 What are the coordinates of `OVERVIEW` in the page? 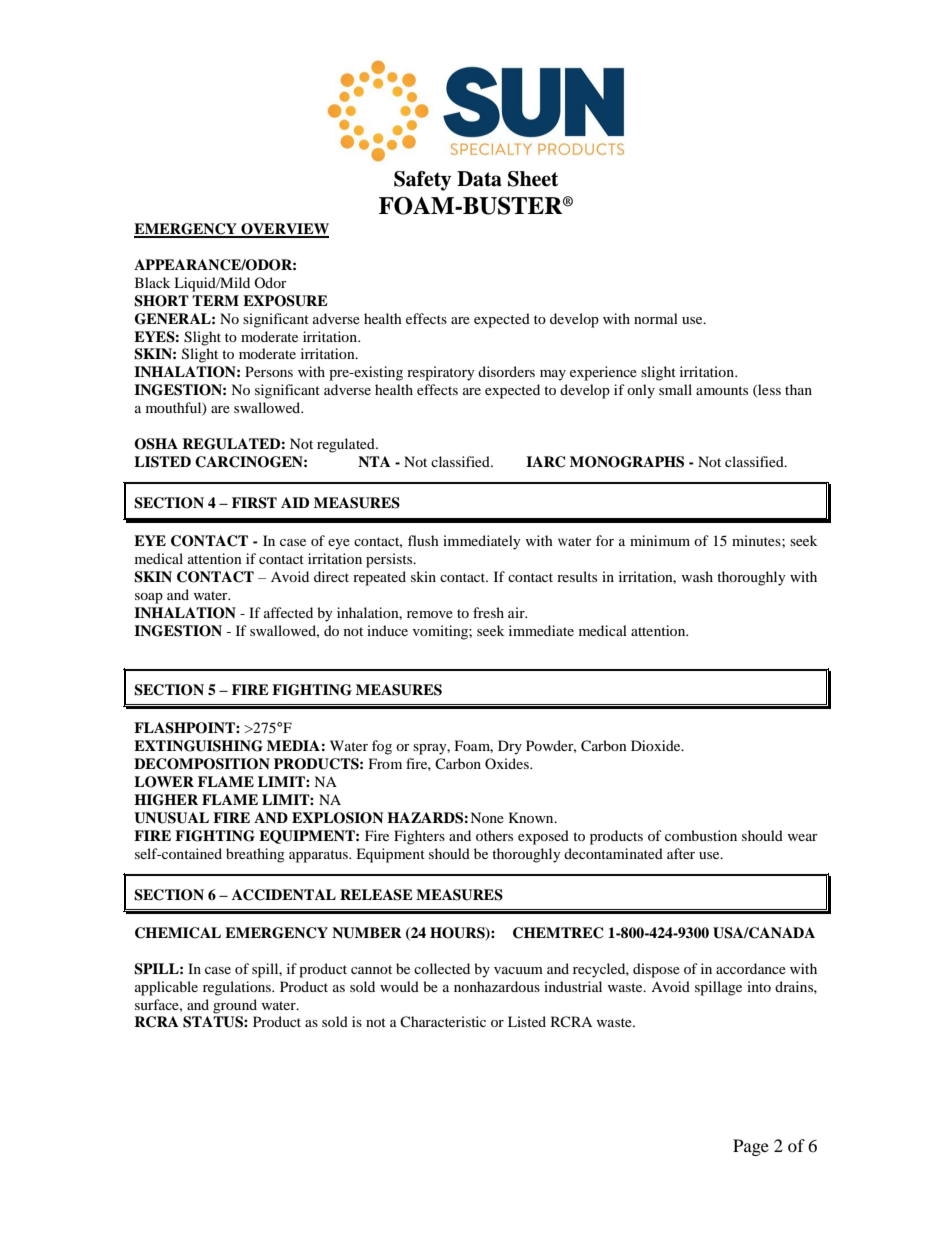 It's located at (284, 230).
